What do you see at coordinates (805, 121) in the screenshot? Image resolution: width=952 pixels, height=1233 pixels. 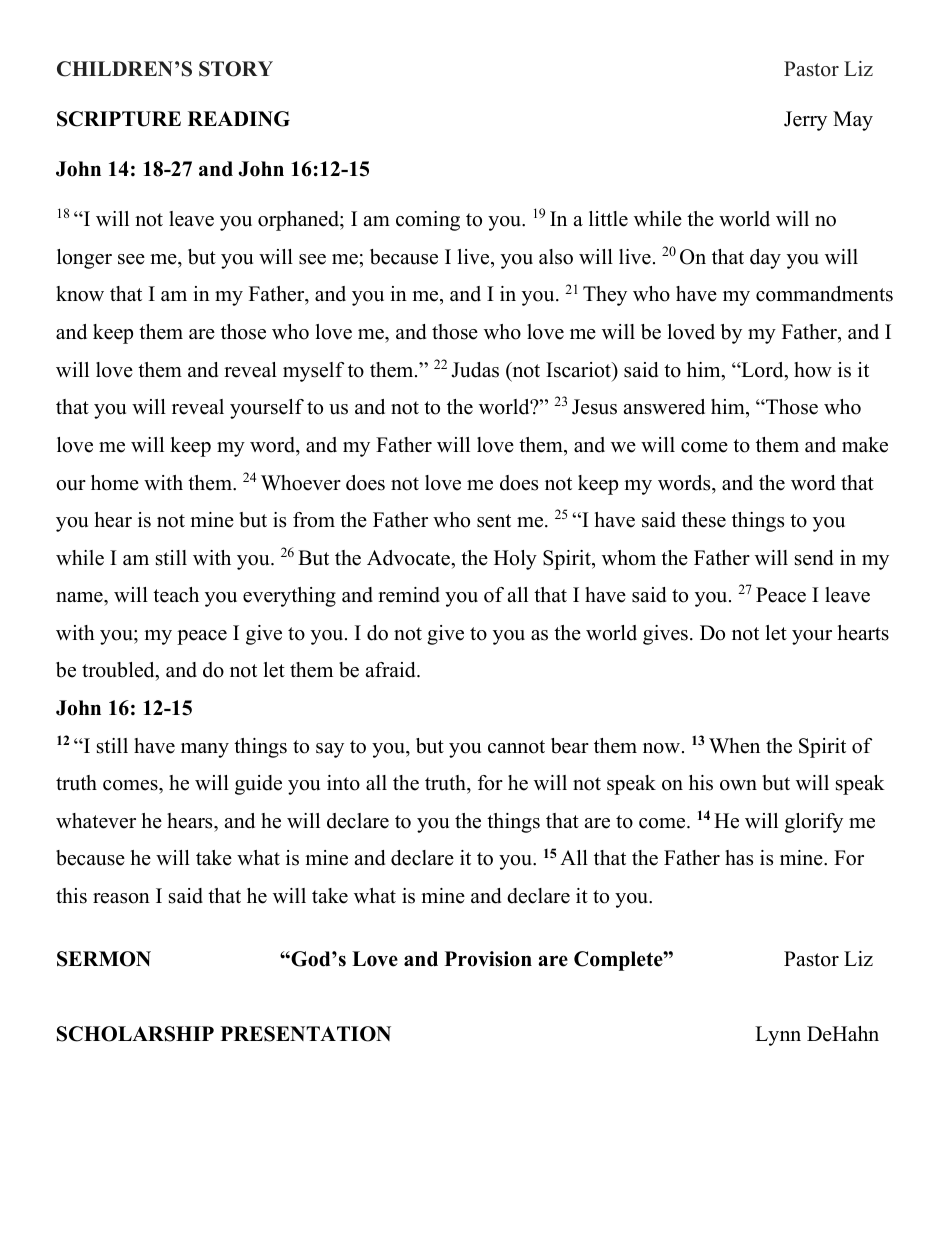 I see `Jerry` at bounding box center [805, 121].
